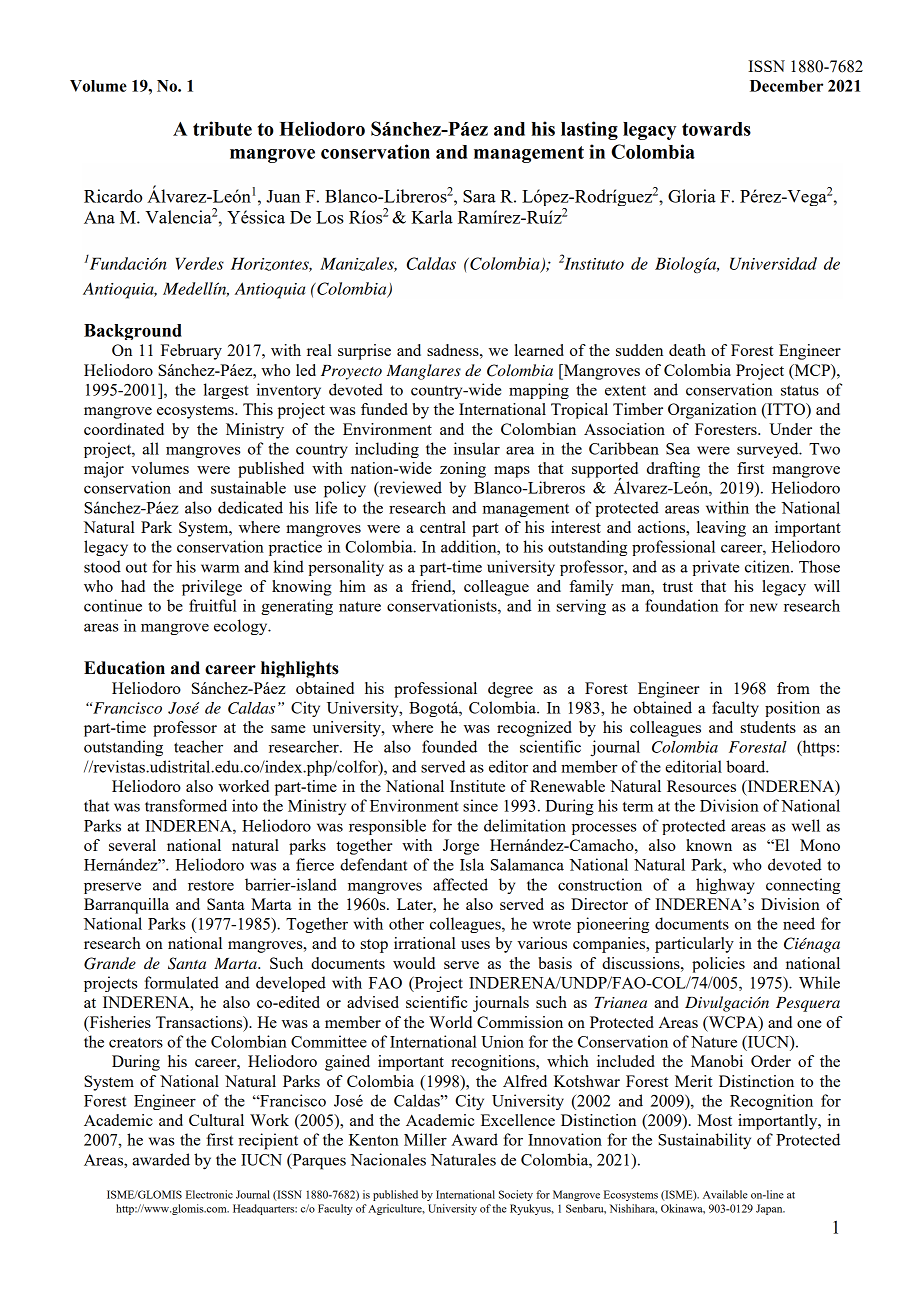 This page has height=1308, width=924. What do you see at coordinates (242, 627) in the page?
I see `ecology` at bounding box center [242, 627].
